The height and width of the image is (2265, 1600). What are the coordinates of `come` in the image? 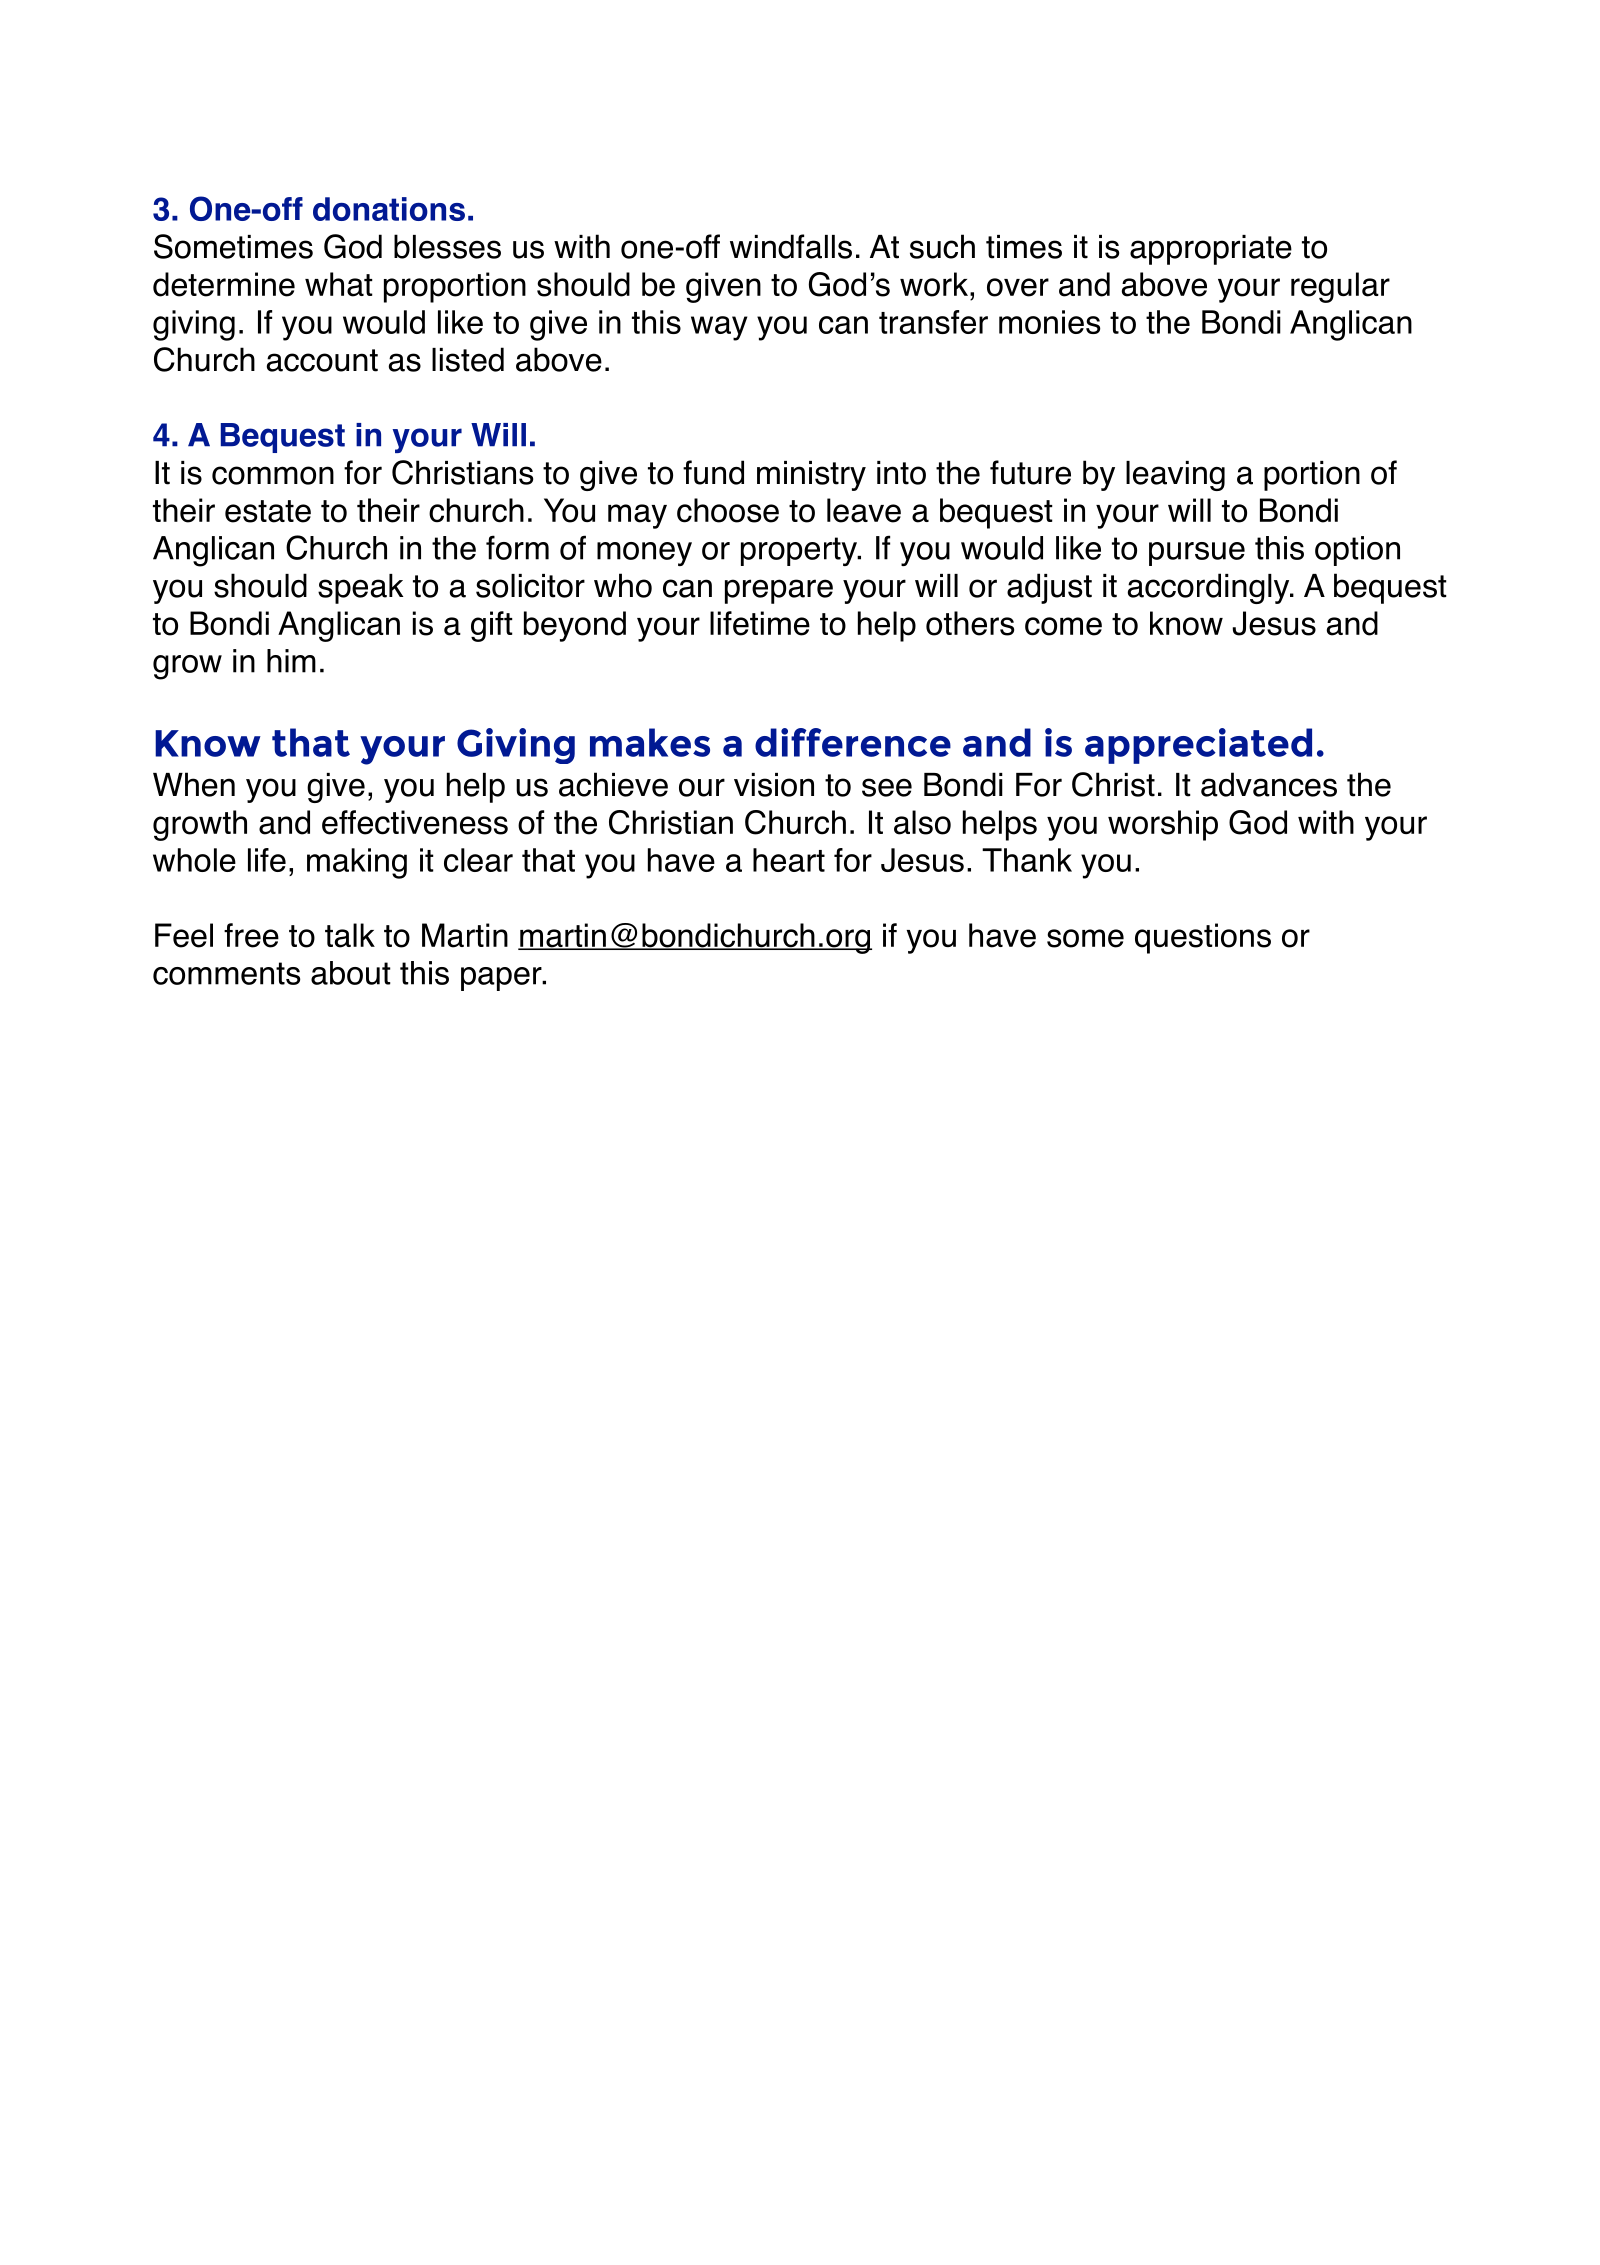 It's located at (1063, 626).
